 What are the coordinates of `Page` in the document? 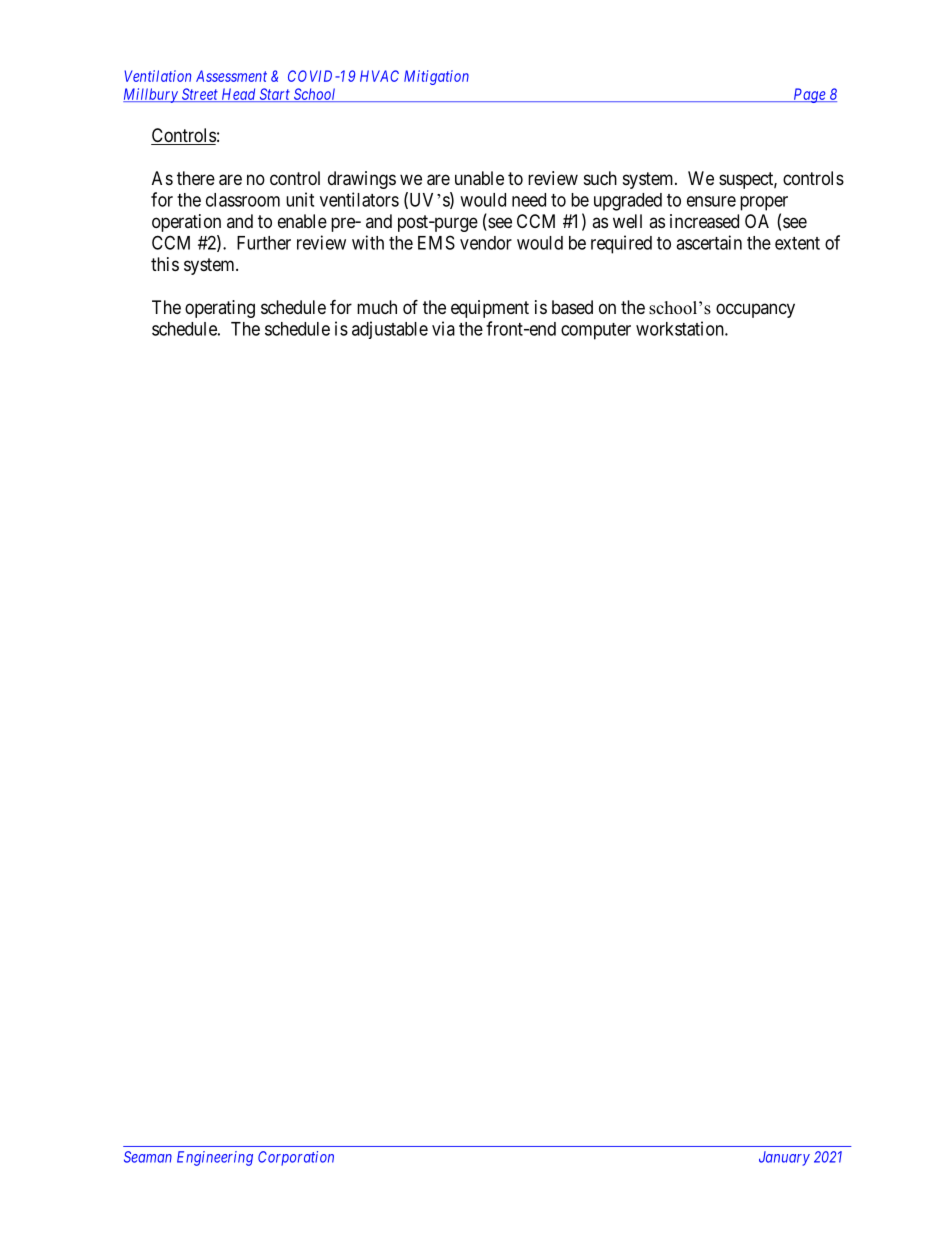 It's located at (809, 95).
